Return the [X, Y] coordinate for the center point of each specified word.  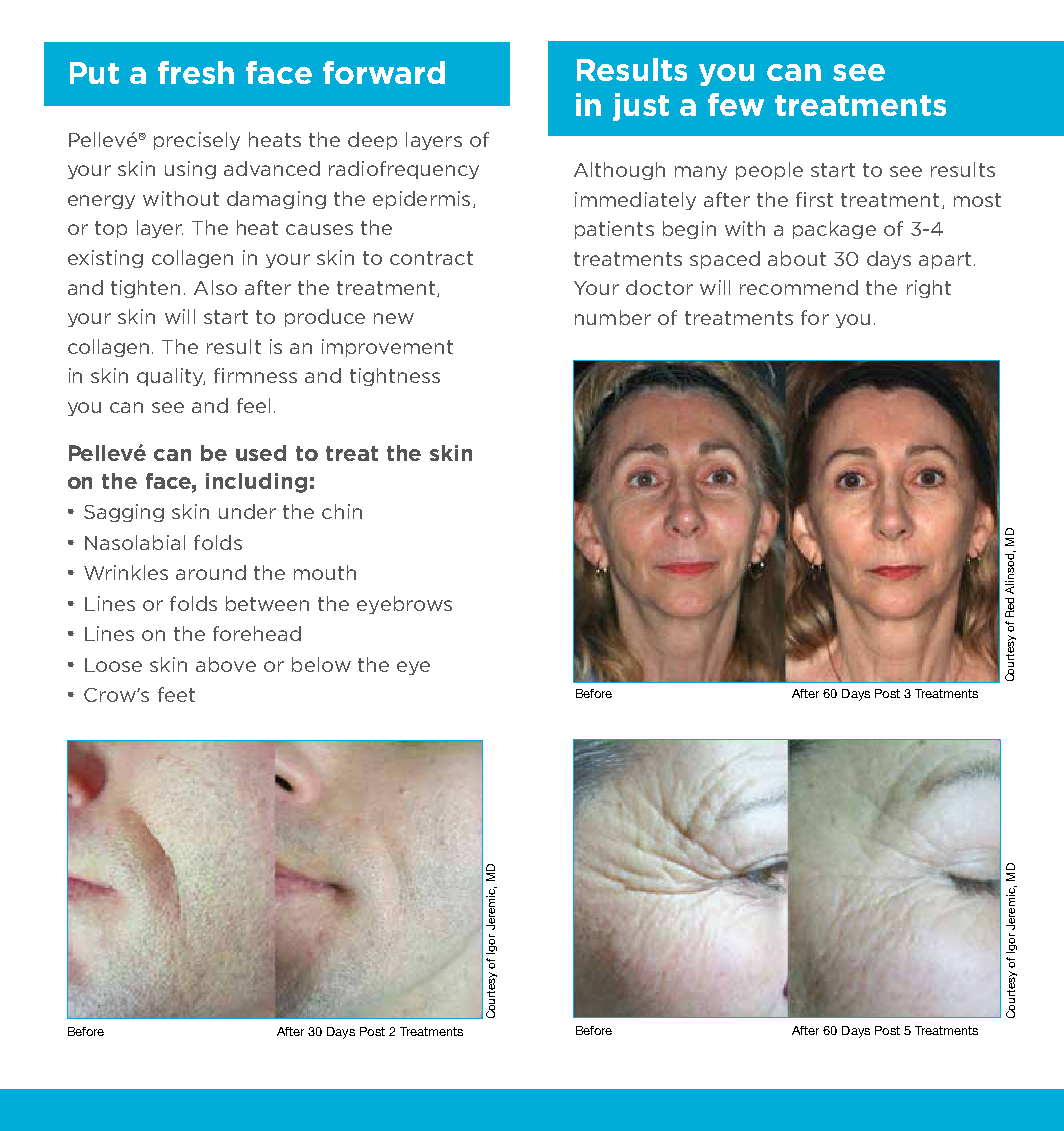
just [641, 107]
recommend [799, 287]
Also [215, 287]
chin [342, 511]
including [256, 483]
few [736, 104]
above [226, 664]
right [929, 289]
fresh [196, 72]
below [321, 664]
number [613, 317]
